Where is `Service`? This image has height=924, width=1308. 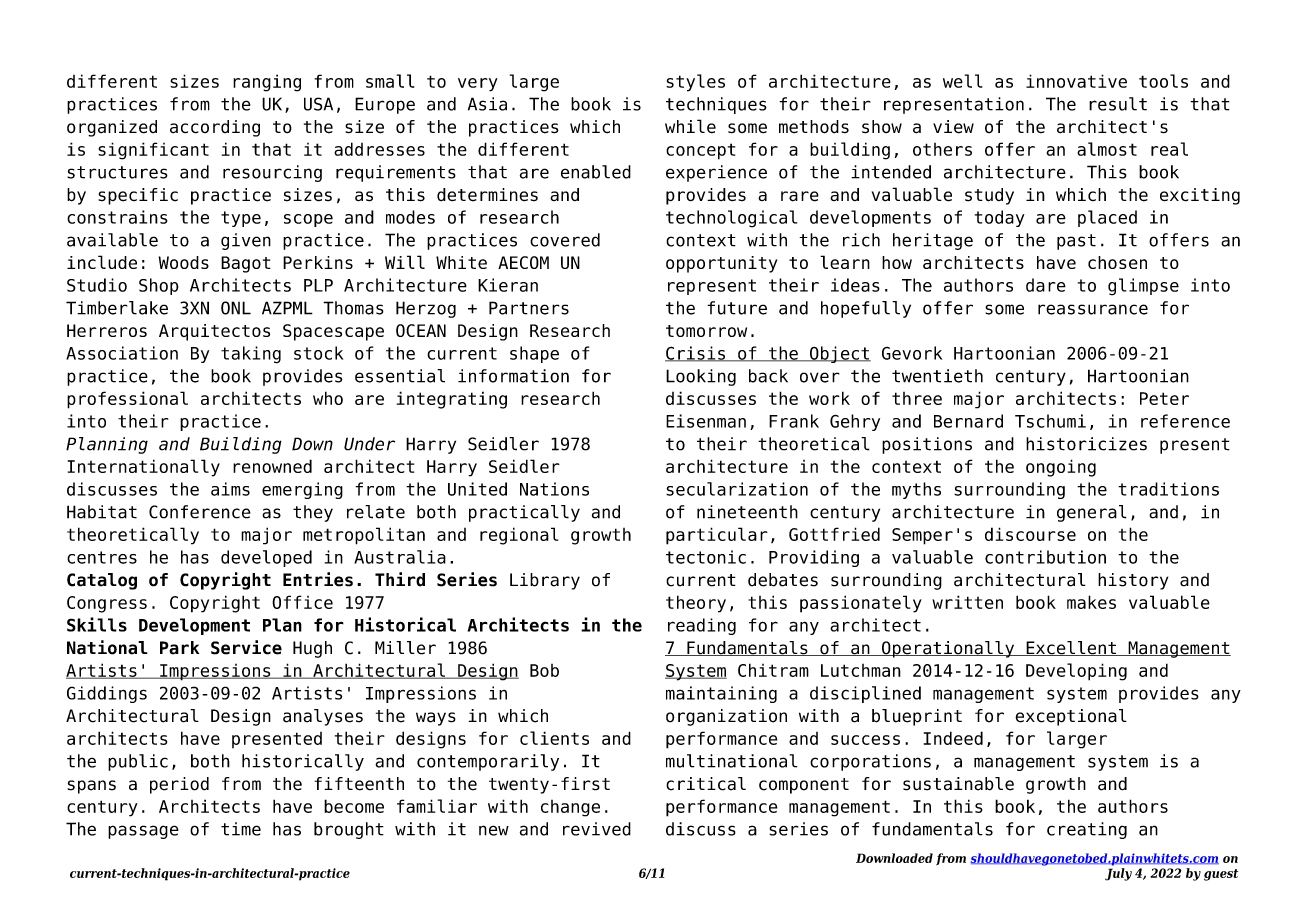 Service is located at coordinates (246, 647).
